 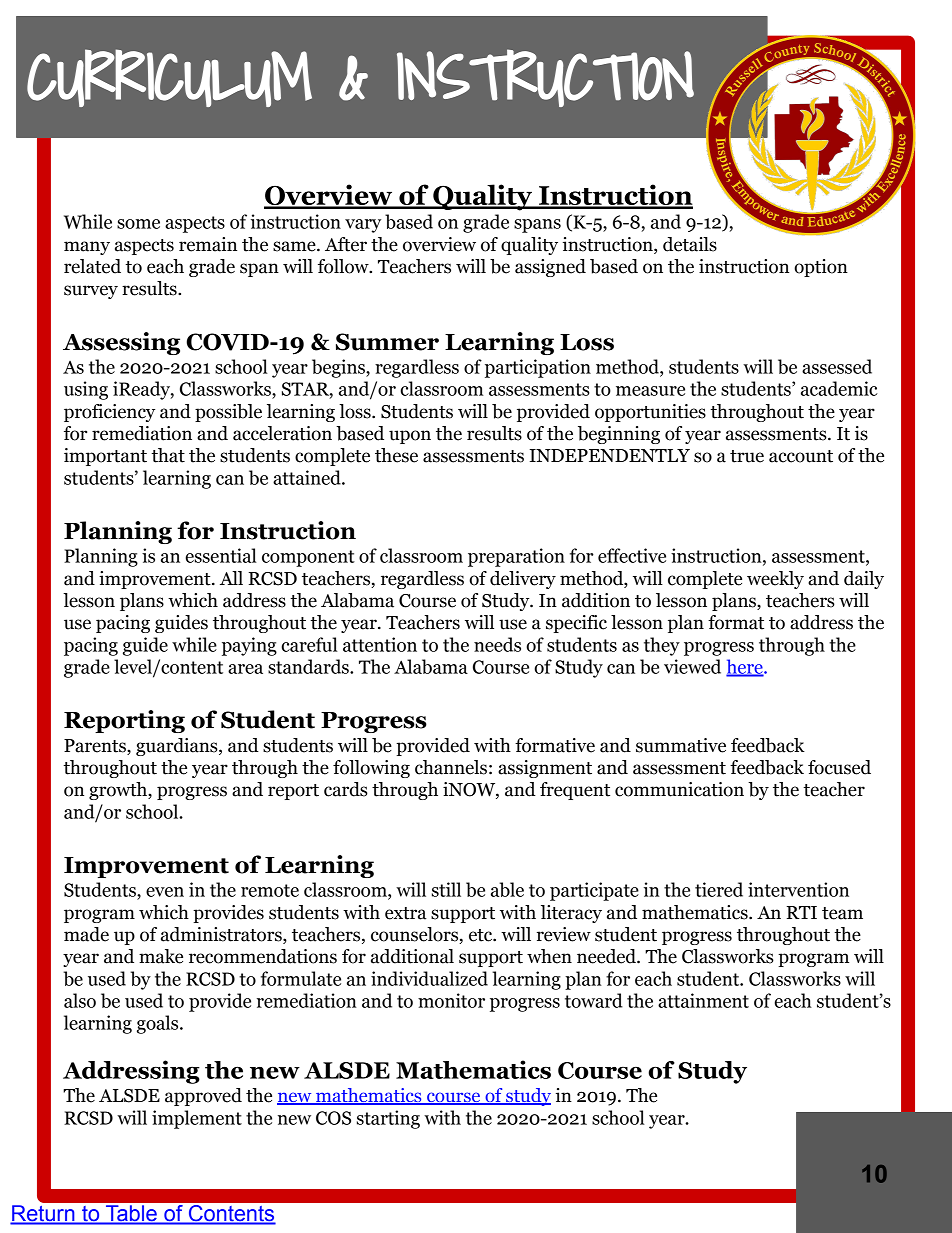 What do you see at coordinates (703, 1000) in the image?
I see `attainment` at bounding box center [703, 1000].
